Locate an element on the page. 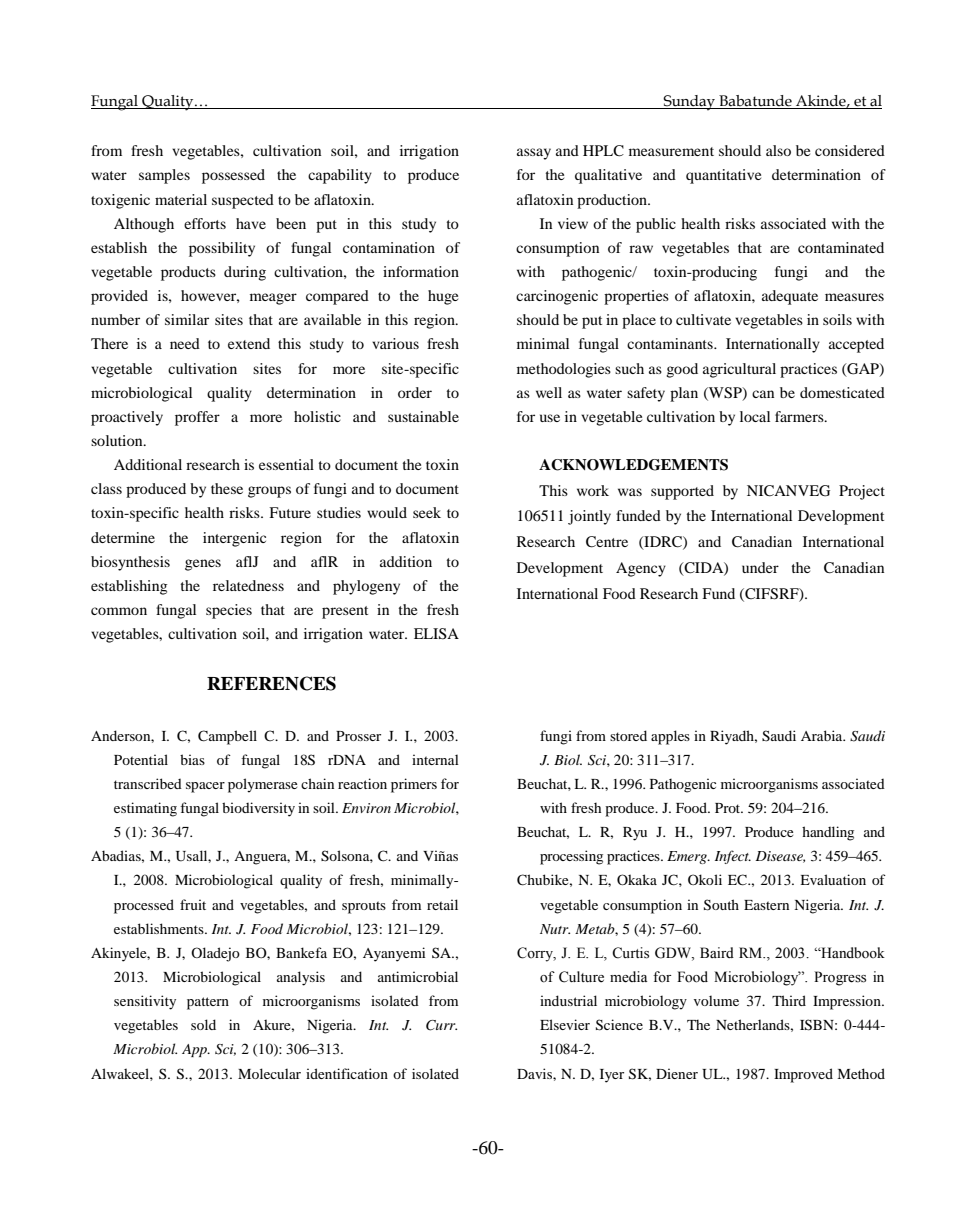  Prot is located at coordinates (729, 808).
